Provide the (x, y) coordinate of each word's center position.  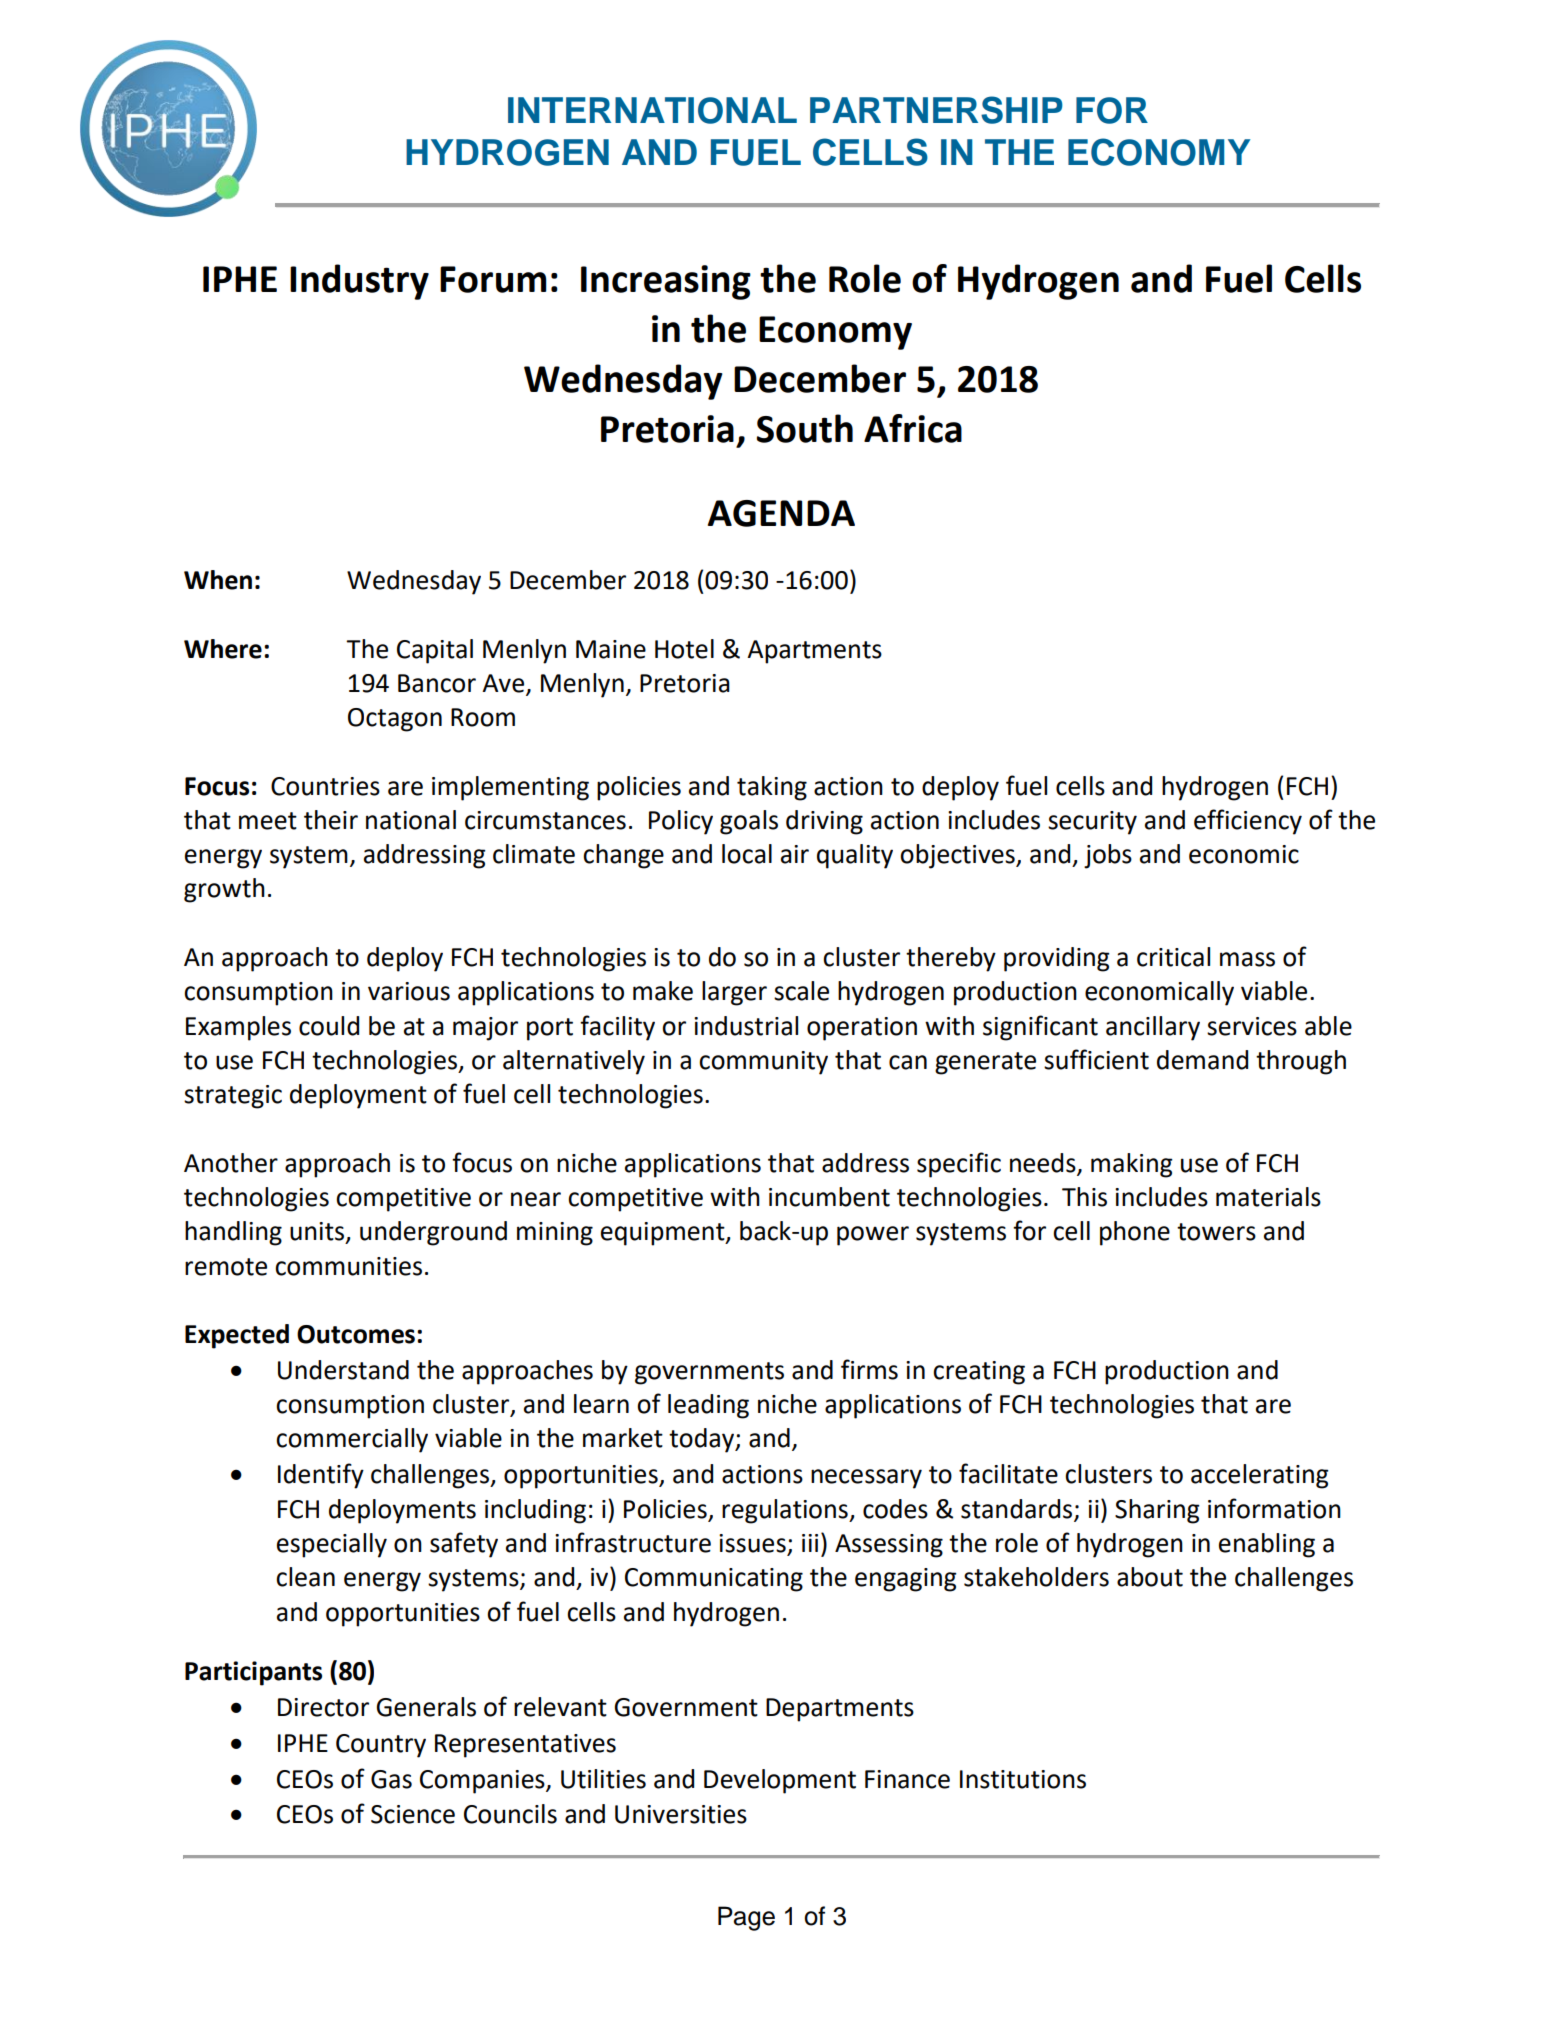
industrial (746, 1026)
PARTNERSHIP (936, 110)
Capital (435, 651)
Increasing (666, 282)
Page (746, 1918)
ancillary (1153, 1028)
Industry (359, 282)
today (703, 1440)
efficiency (1248, 822)
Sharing (1157, 1511)
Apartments (814, 652)
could (329, 1026)
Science (413, 1814)
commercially (352, 1440)
